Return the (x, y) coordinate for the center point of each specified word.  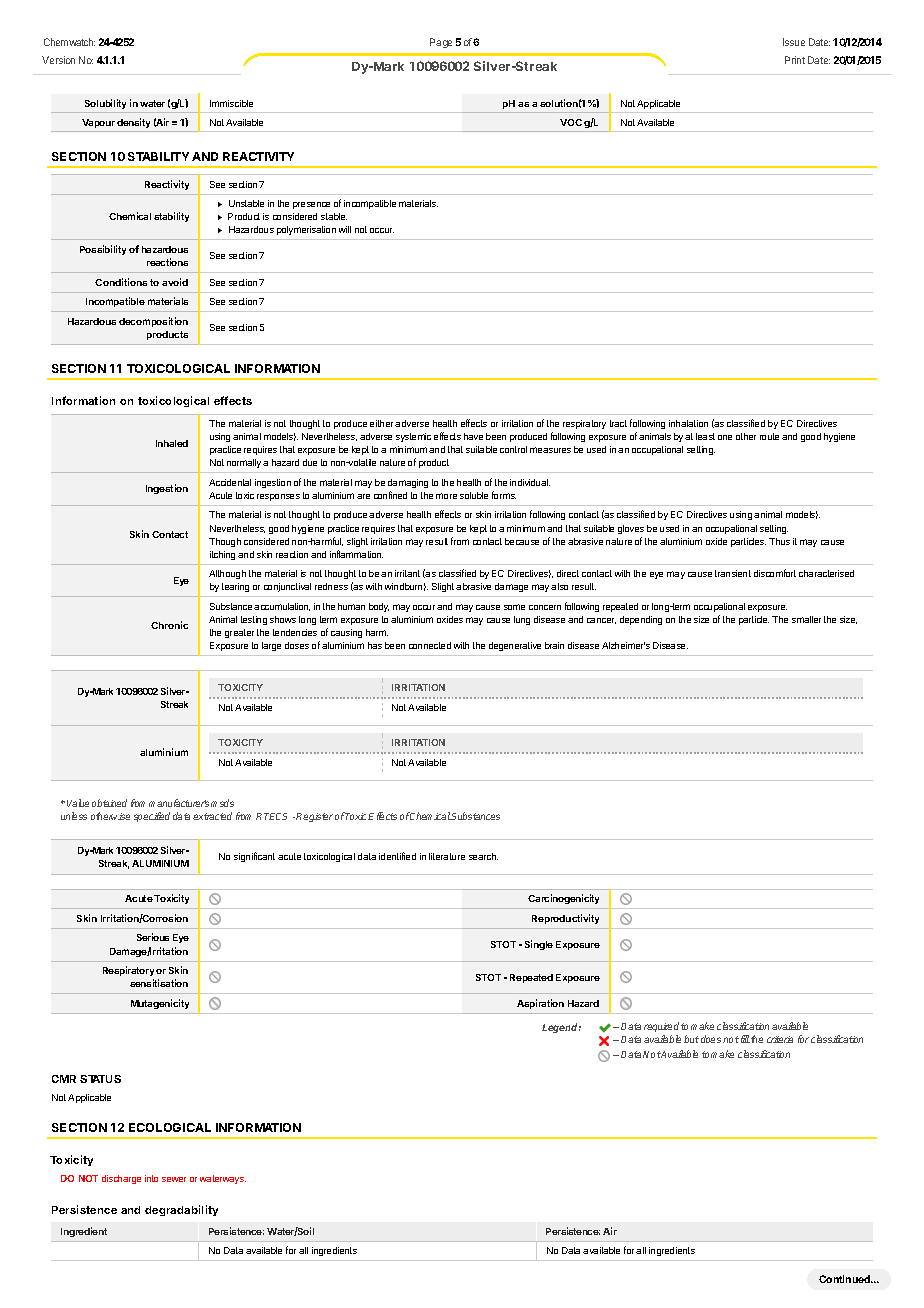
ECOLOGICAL (170, 1127)
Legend (561, 1028)
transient (733, 573)
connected (430, 645)
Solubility (105, 104)
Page (441, 43)
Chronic (169, 625)
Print (795, 60)
